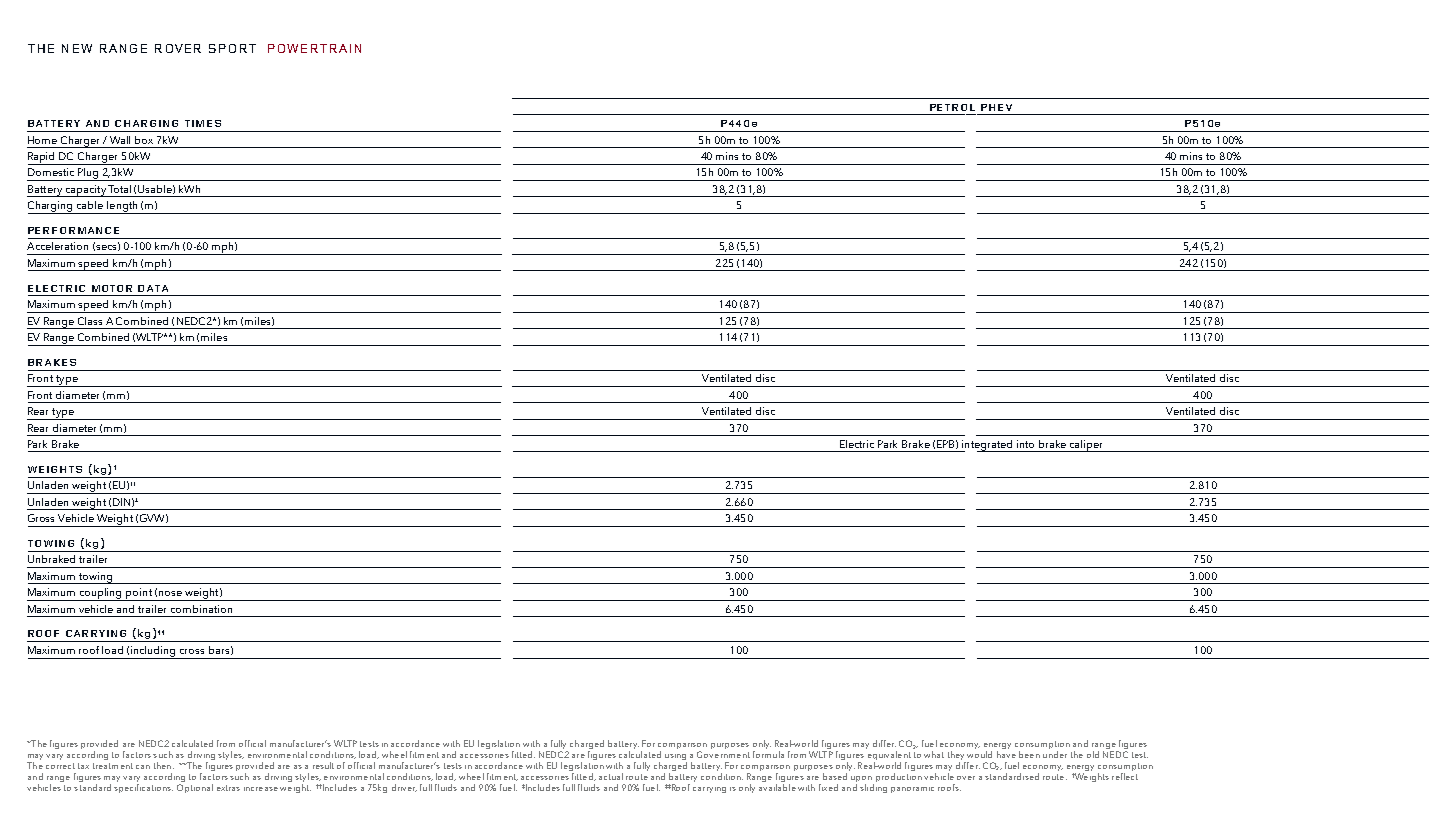  Describe the element at coordinates (143, 767) in the screenshot. I see `can` at that location.
